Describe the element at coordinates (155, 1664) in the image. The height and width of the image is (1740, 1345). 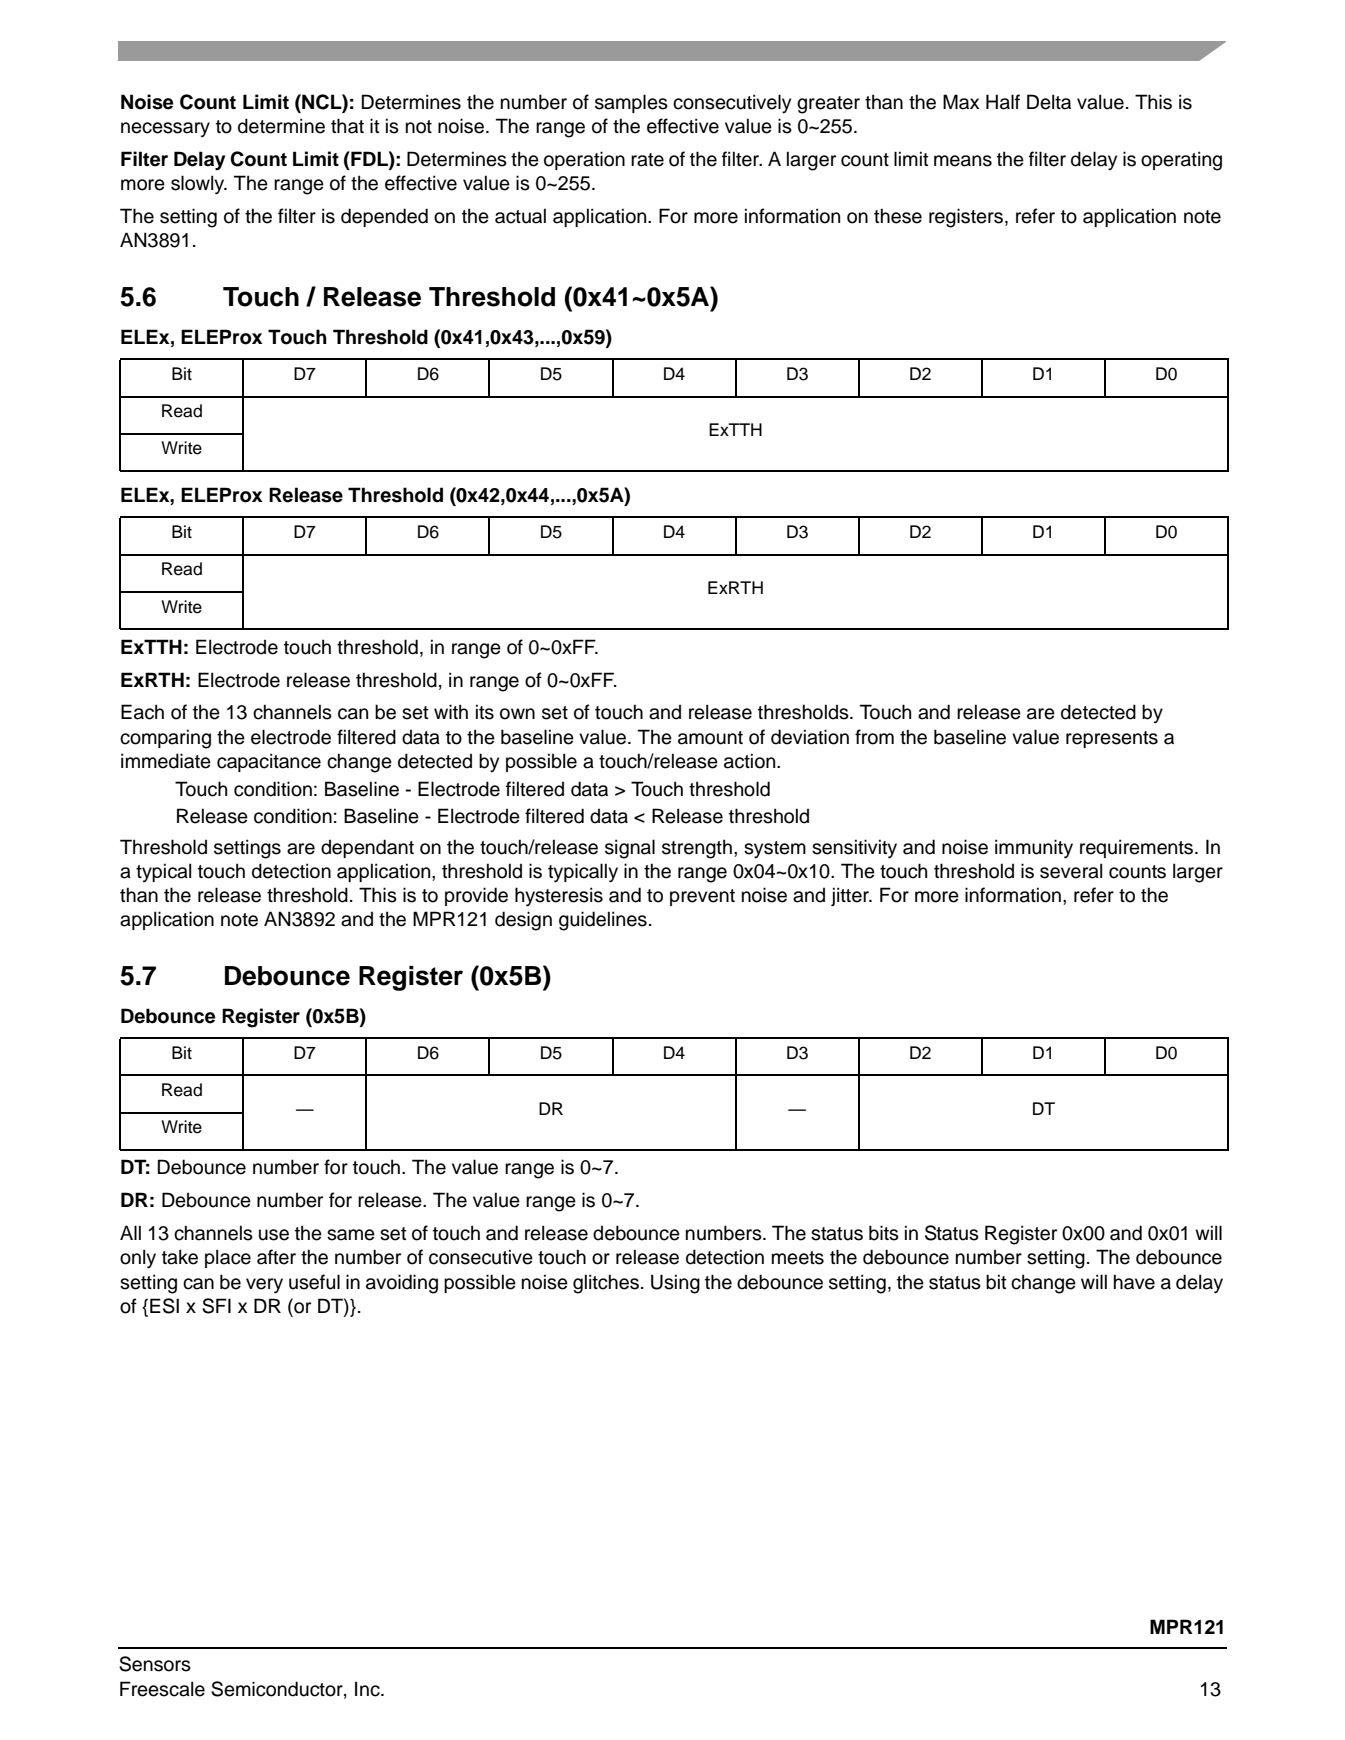
I see `Sensors` at that location.
